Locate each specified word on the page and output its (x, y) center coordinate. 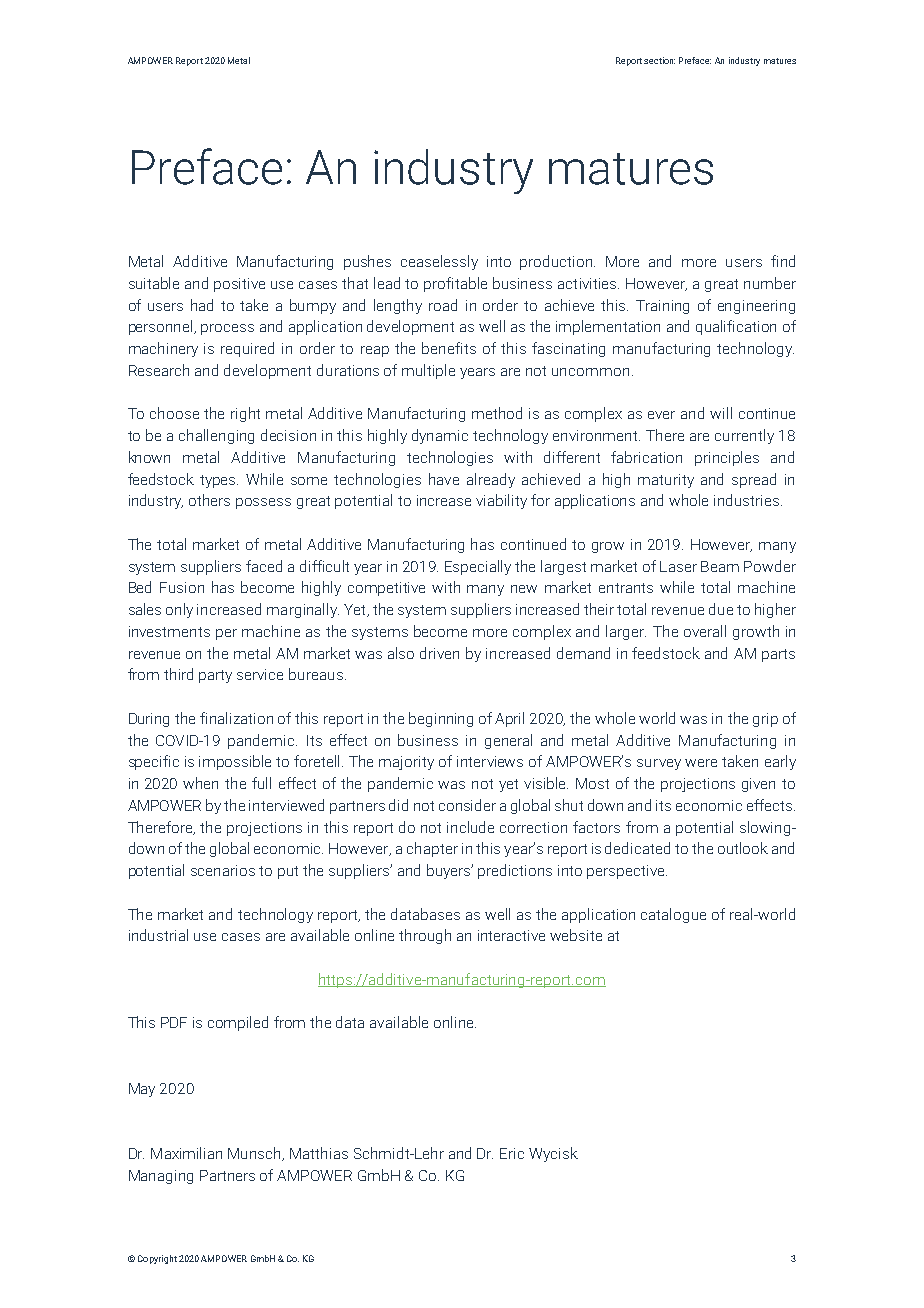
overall (705, 631)
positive (239, 285)
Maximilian (186, 1153)
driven (439, 653)
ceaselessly (439, 262)
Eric (512, 1153)
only (179, 610)
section (659, 60)
